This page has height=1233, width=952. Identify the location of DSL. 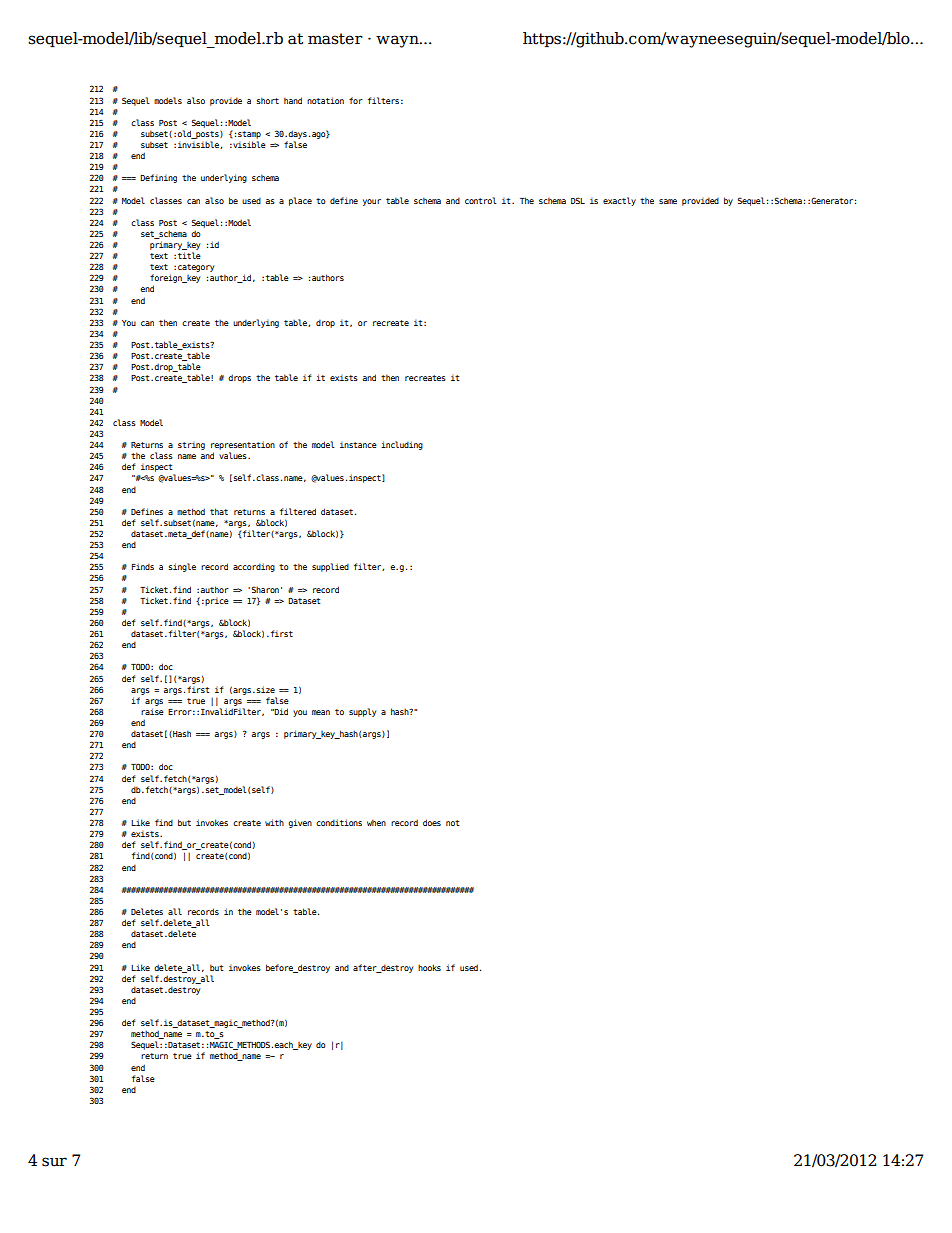
(578, 200).
